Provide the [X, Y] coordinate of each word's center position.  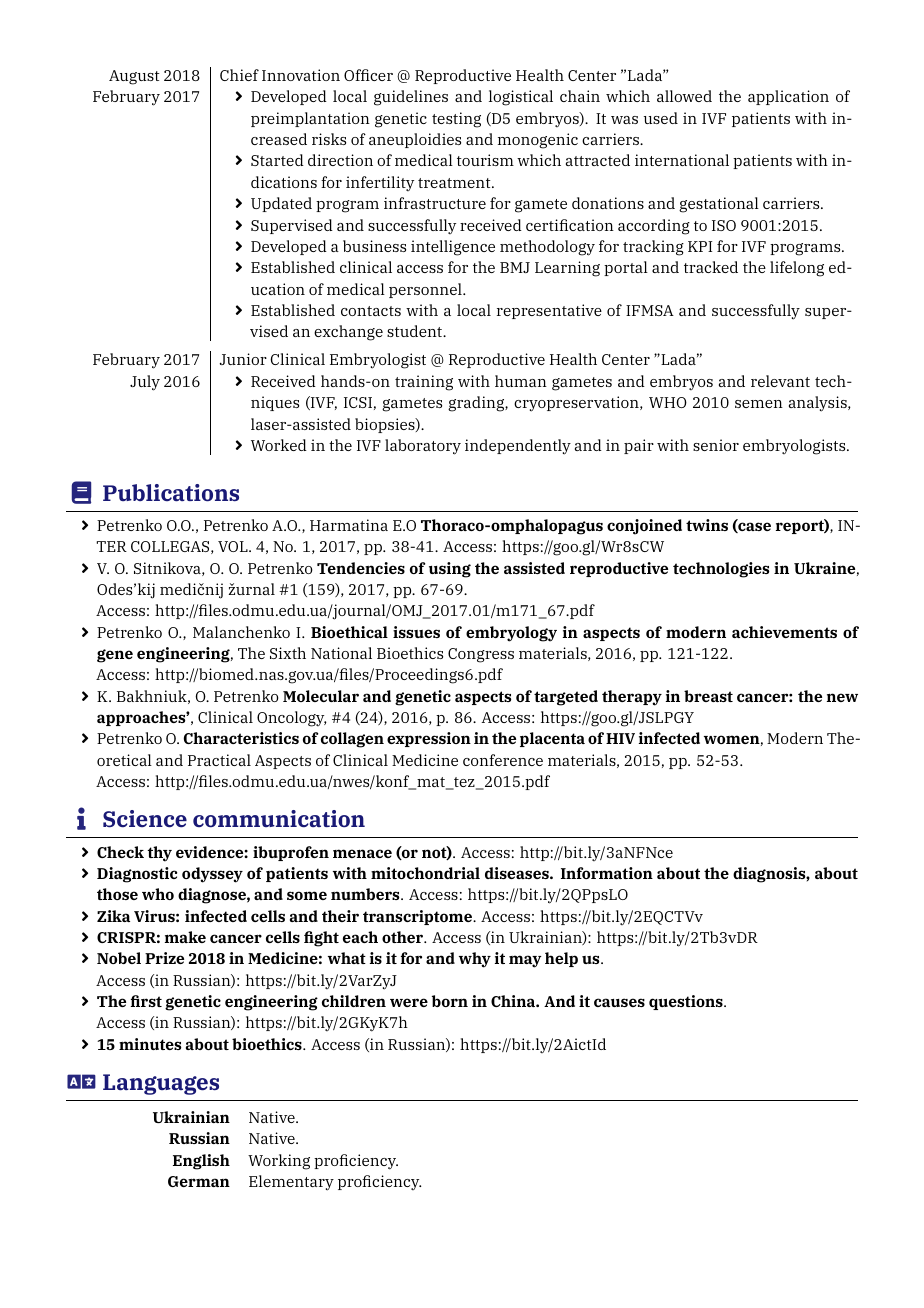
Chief [239, 75]
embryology [511, 634]
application [788, 97]
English [201, 1162]
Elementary [291, 1183]
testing [456, 120]
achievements [784, 632]
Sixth [288, 653]
